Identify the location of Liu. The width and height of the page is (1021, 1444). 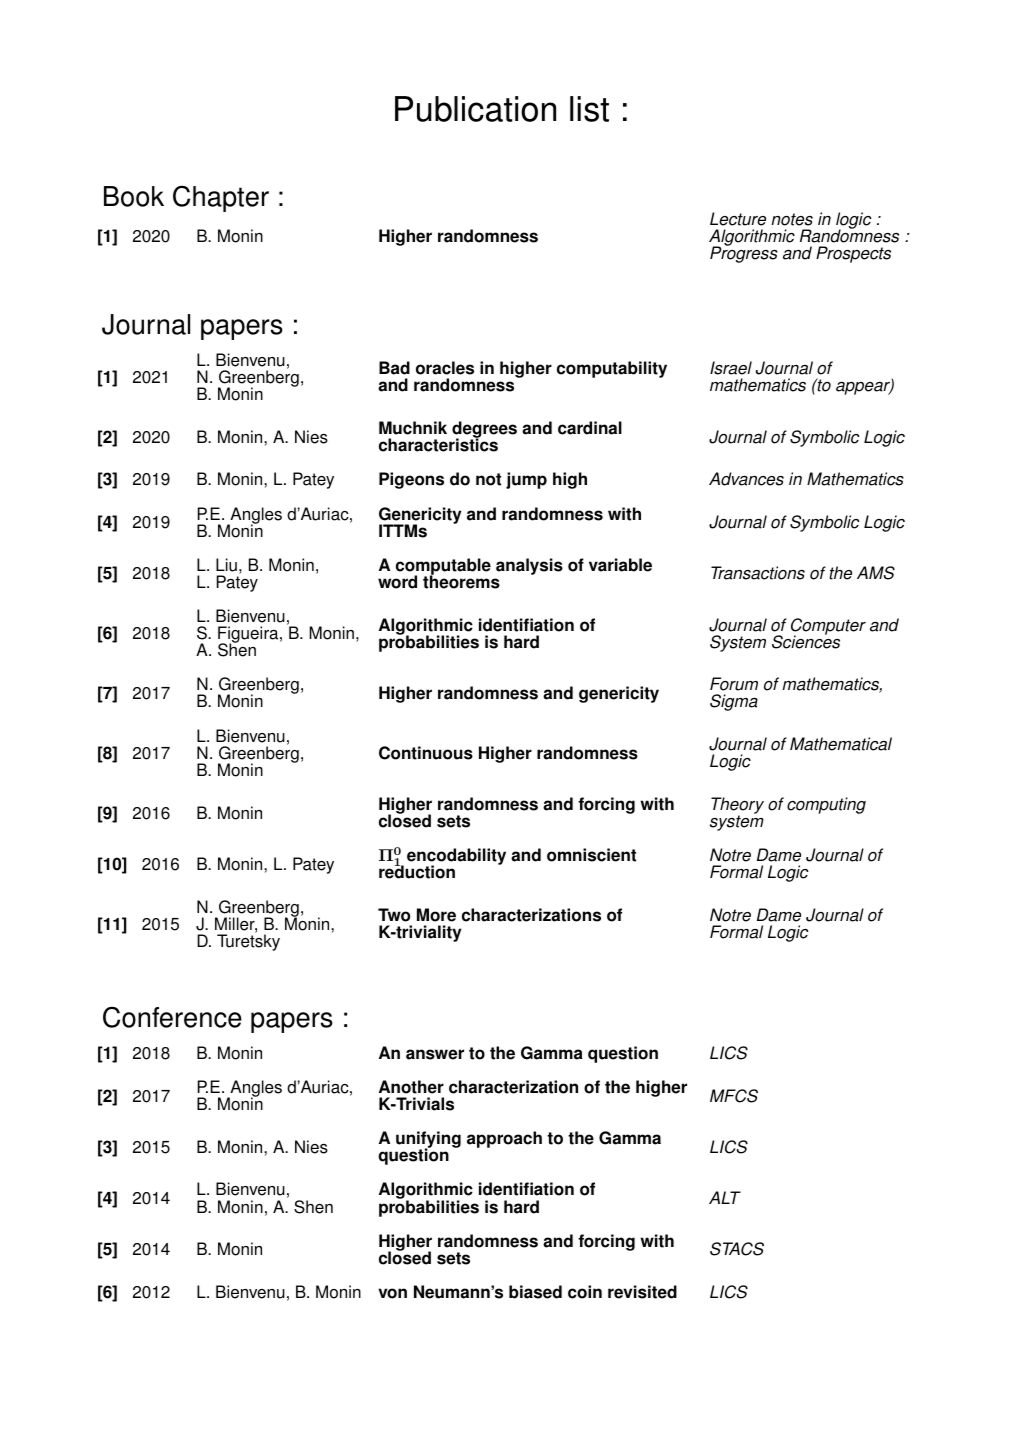
(226, 565).
